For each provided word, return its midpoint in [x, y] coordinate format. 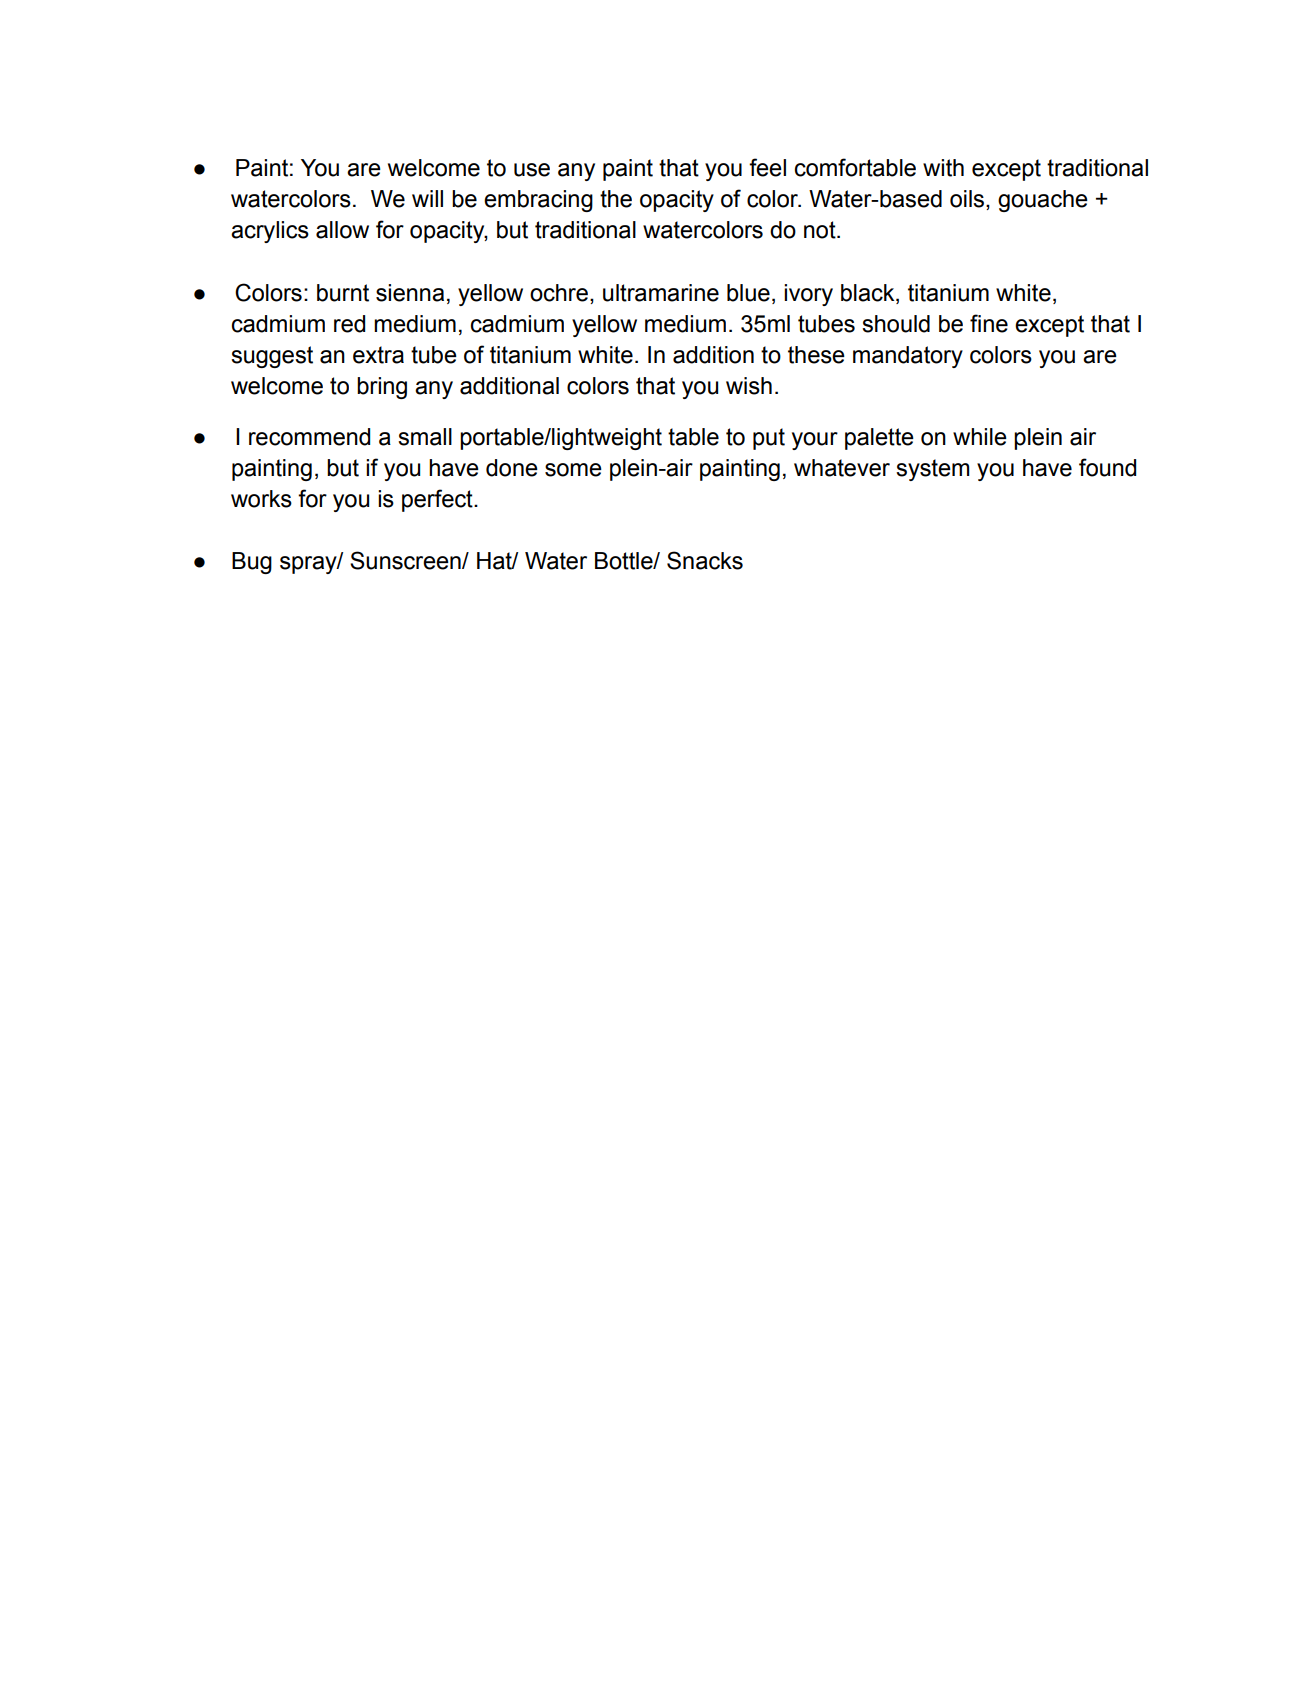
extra [378, 355]
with [943, 168]
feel [767, 167]
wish [749, 386]
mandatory [908, 357]
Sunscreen [406, 560]
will [427, 198]
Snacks [705, 560]
